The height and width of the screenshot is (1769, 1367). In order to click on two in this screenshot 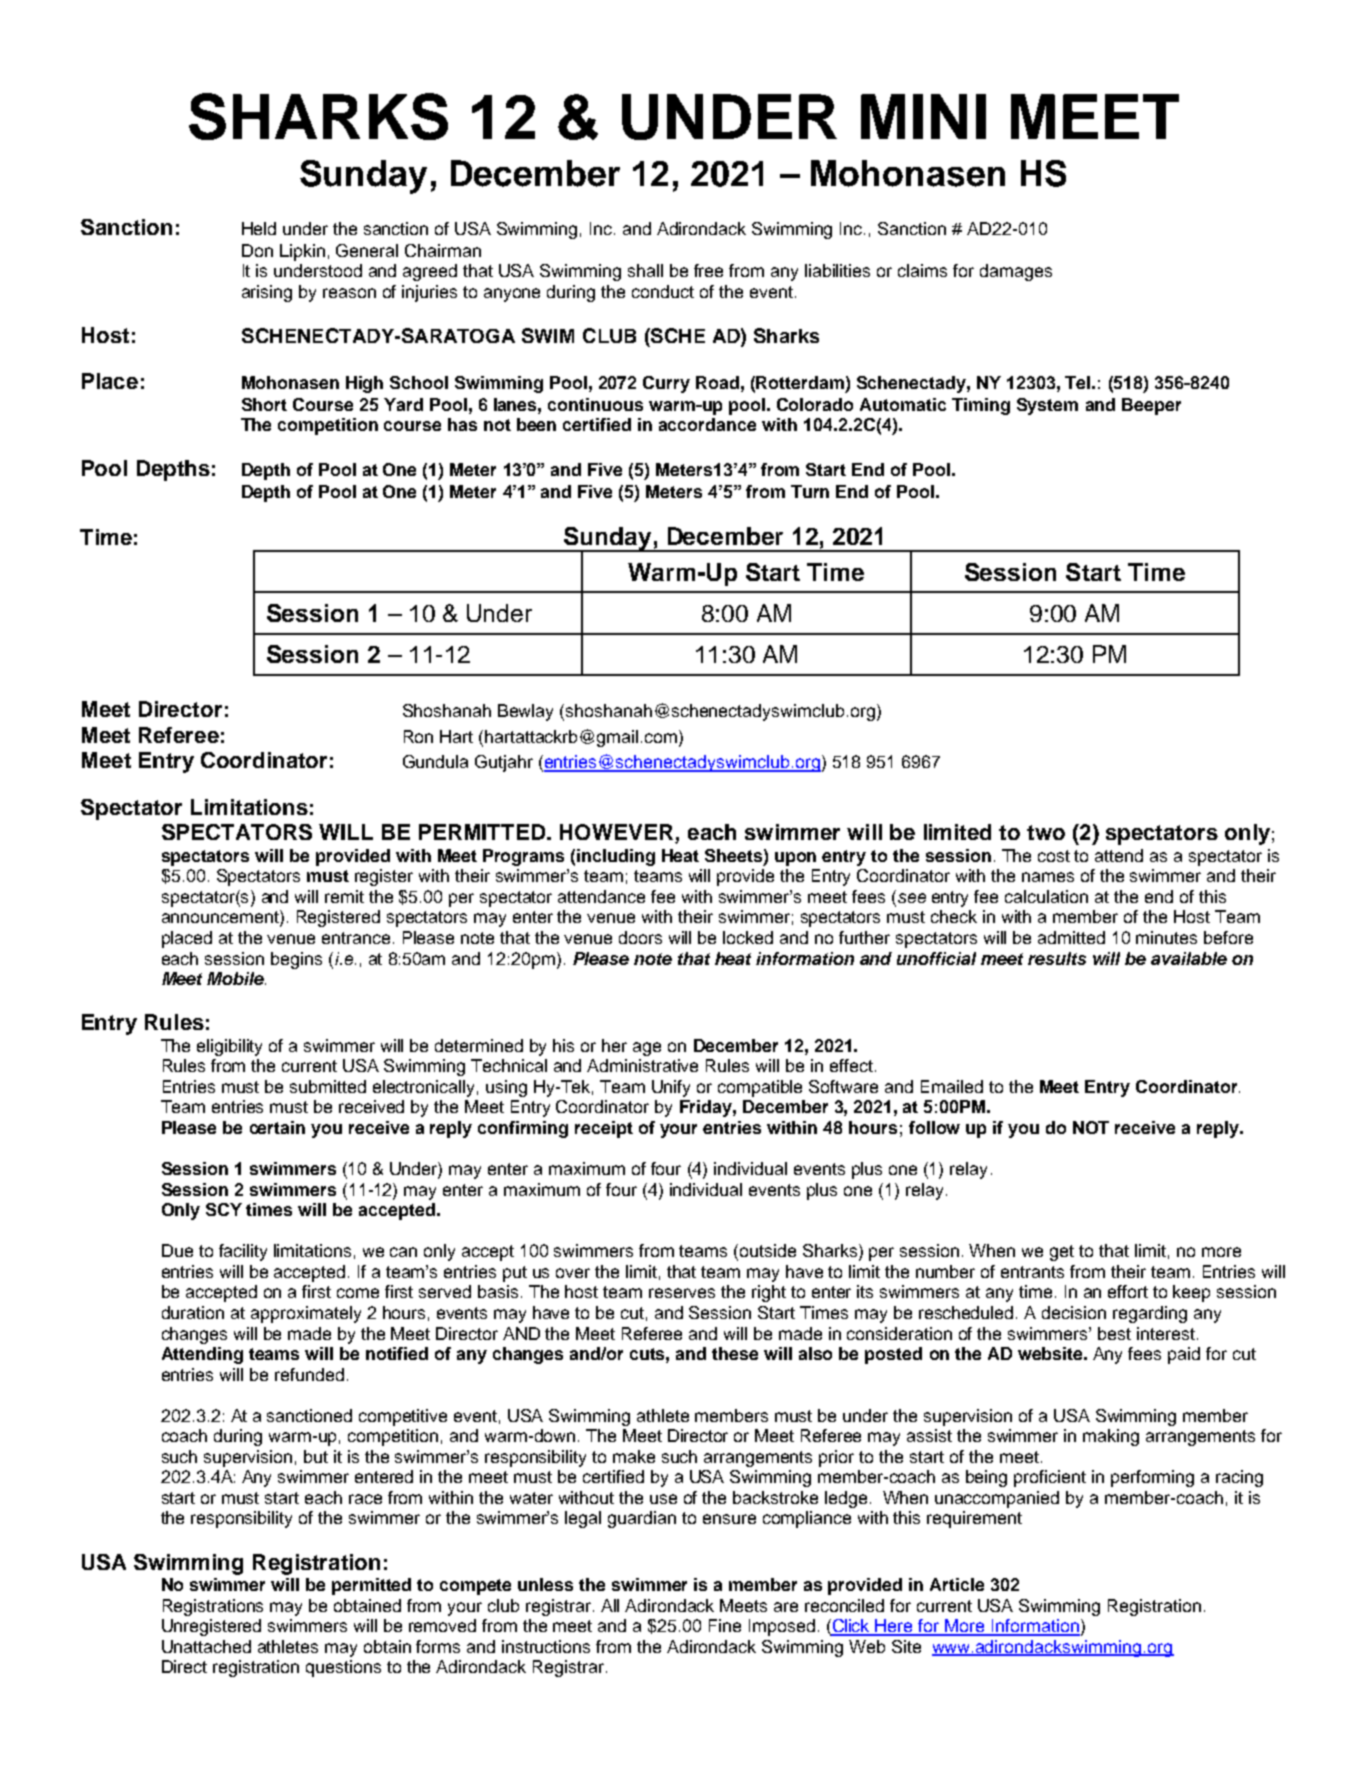, I will do `click(1046, 832)`.
